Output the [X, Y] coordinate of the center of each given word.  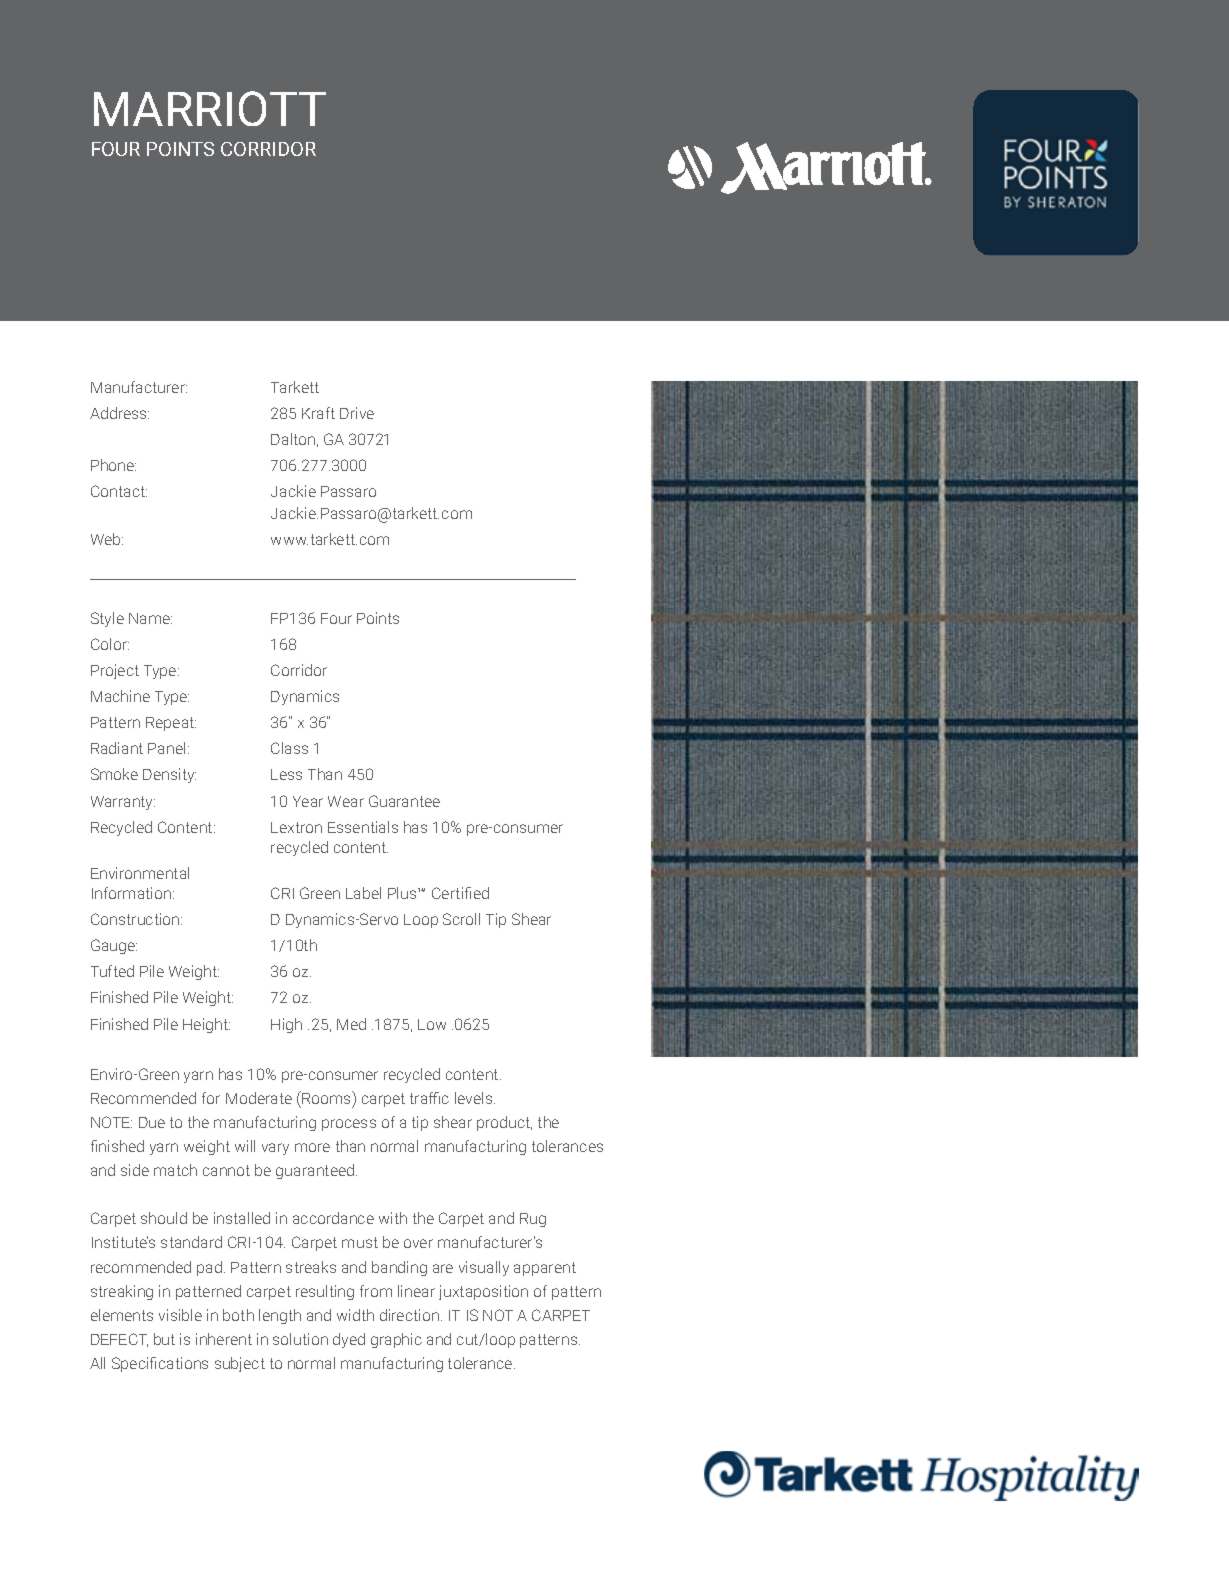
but [164, 1339]
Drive [357, 413]
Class [289, 748]
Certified [460, 893]
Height [206, 1025]
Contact [119, 491]
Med [351, 1024]
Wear [346, 801]
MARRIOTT [210, 108]
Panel [166, 748]
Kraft [318, 413]
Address [119, 413]
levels [475, 1098]
